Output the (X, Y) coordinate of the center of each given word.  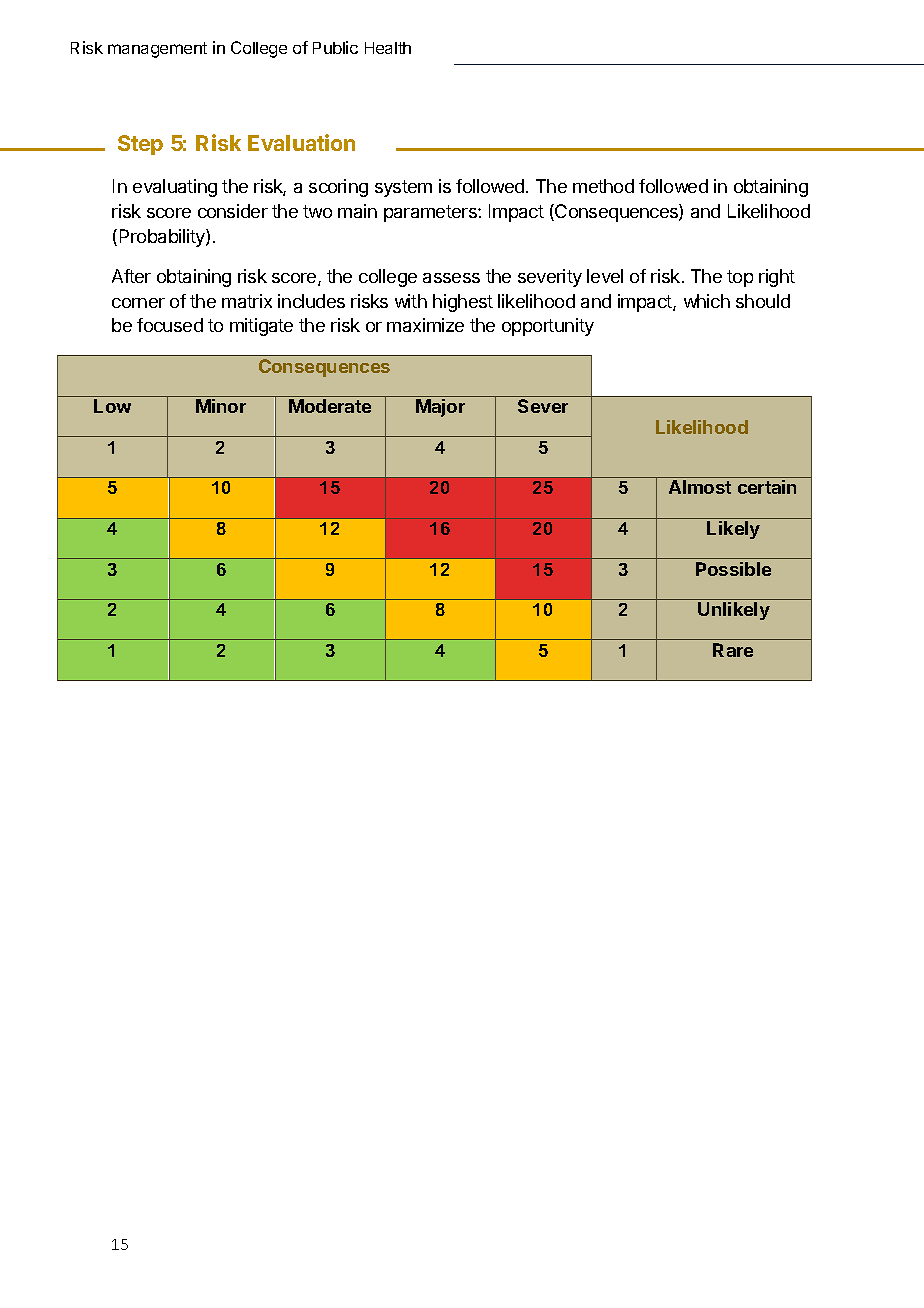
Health (388, 48)
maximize (425, 325)
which (707, 301)
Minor (221, 406)
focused (170, 325)
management (157, 50)
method (603, 186)
